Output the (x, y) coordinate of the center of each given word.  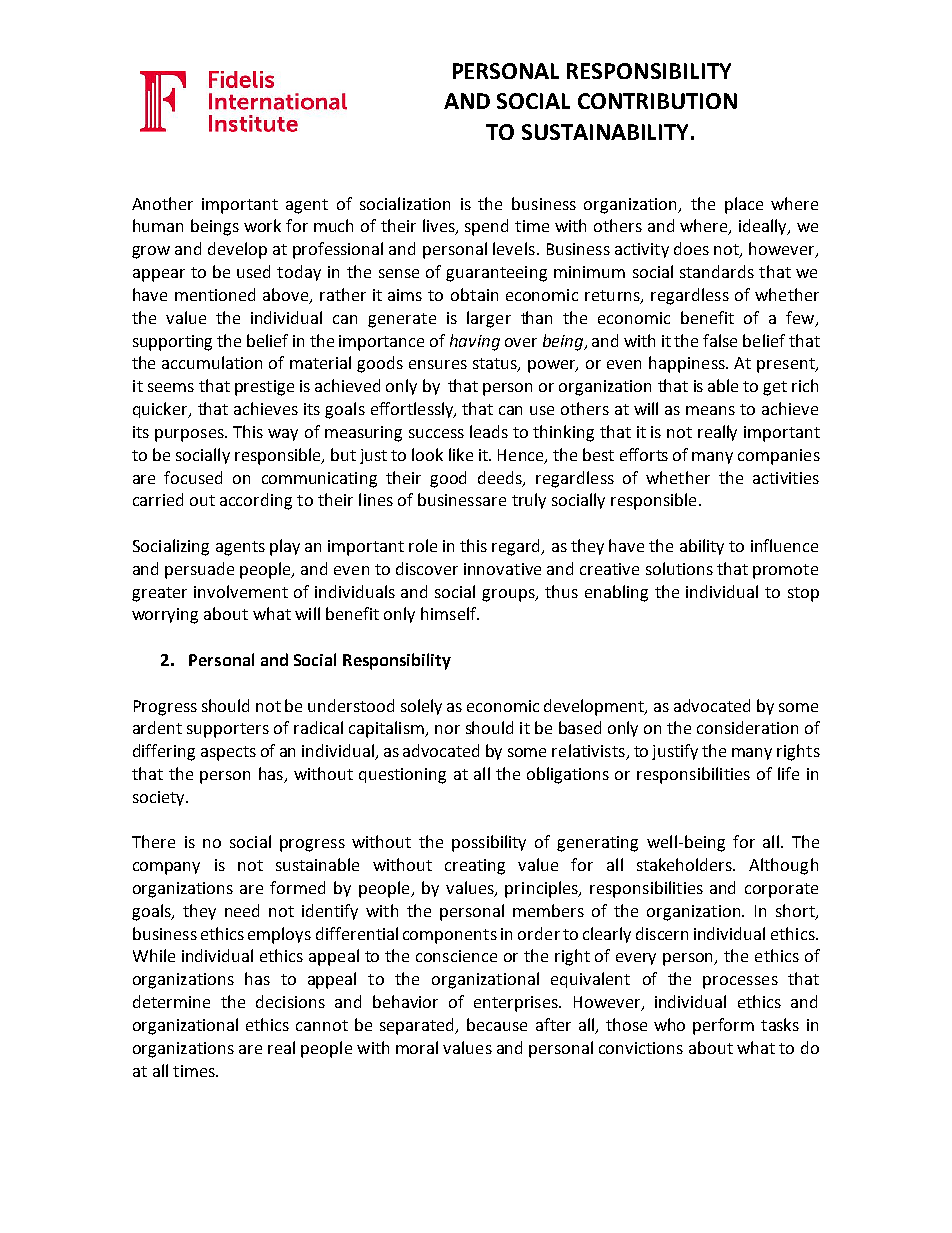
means (710, 410)
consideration (747, 727)
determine (171, 1001)
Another (162, 203)
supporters (228, 730)
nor (447, 729)
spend (486, 227)
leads (489, 431)
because (497, 1024)
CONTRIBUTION (657, 101)
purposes (190, 435)
